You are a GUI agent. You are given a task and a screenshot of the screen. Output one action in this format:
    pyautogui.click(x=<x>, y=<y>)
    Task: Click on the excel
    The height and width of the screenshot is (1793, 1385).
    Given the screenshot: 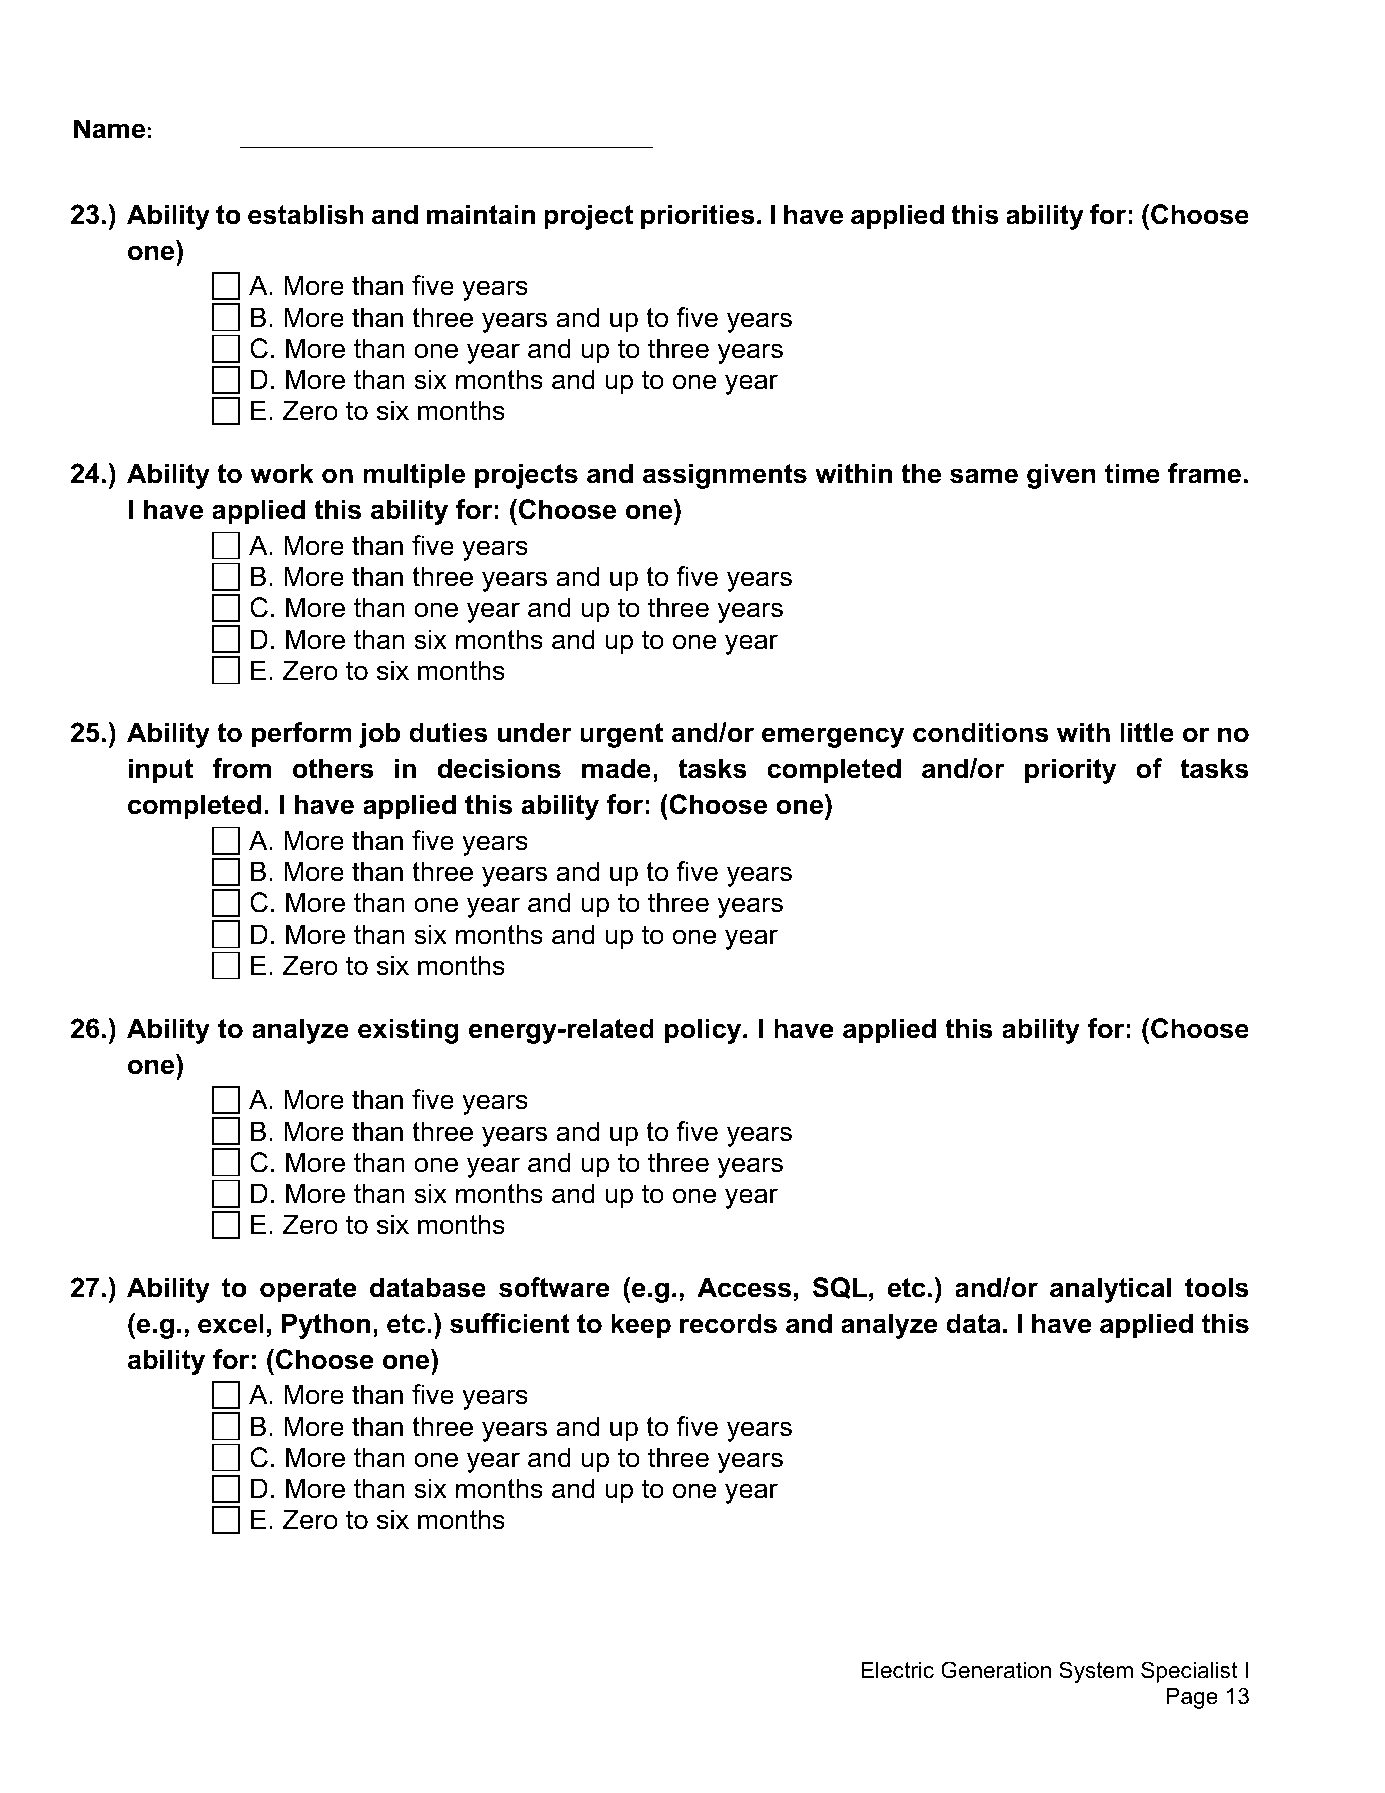 What is the action you would take?
    pyautogui.click(x=231, y=1323)
